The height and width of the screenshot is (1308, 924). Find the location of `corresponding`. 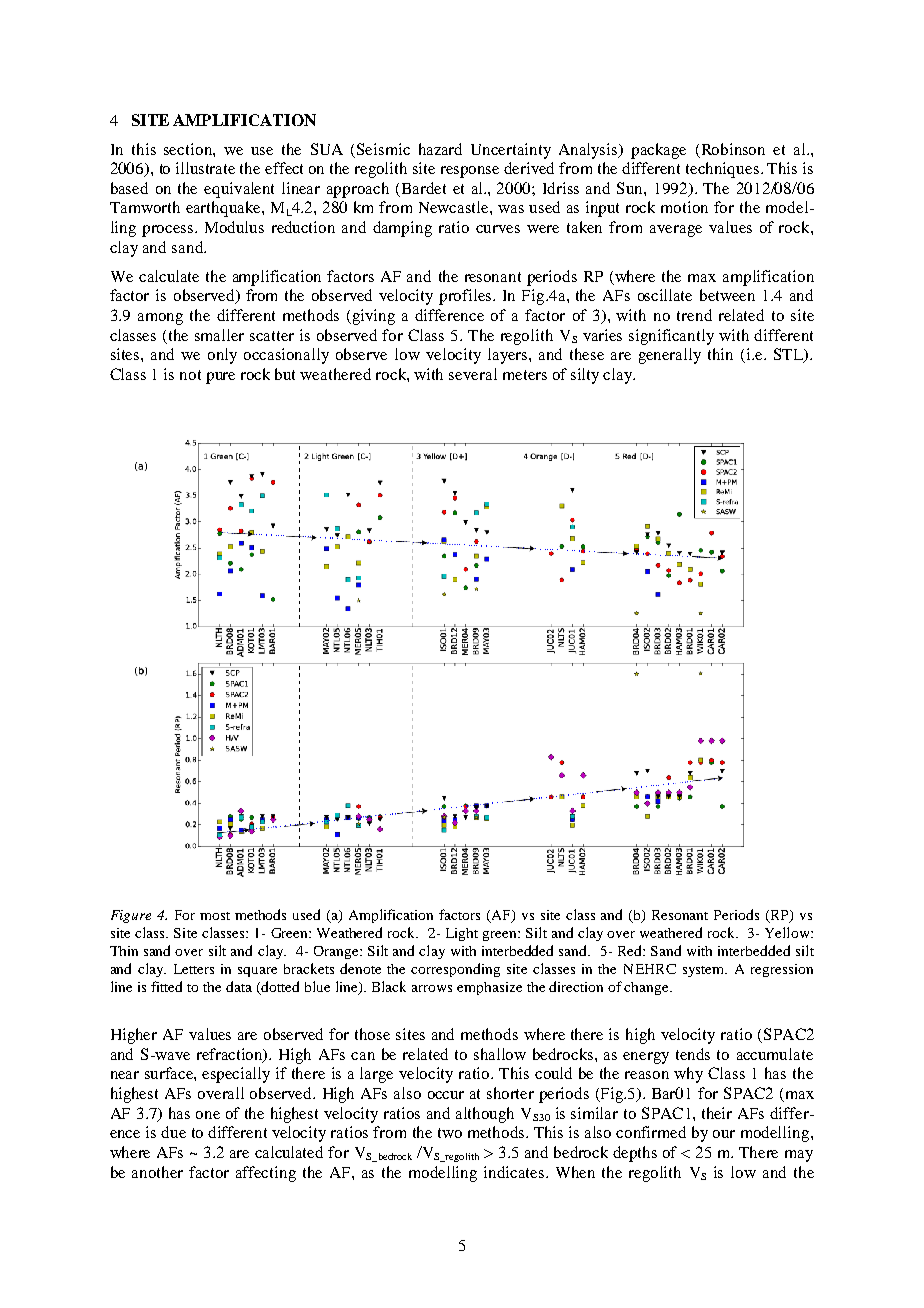

corresponding is located at coordinates (455, 970).
